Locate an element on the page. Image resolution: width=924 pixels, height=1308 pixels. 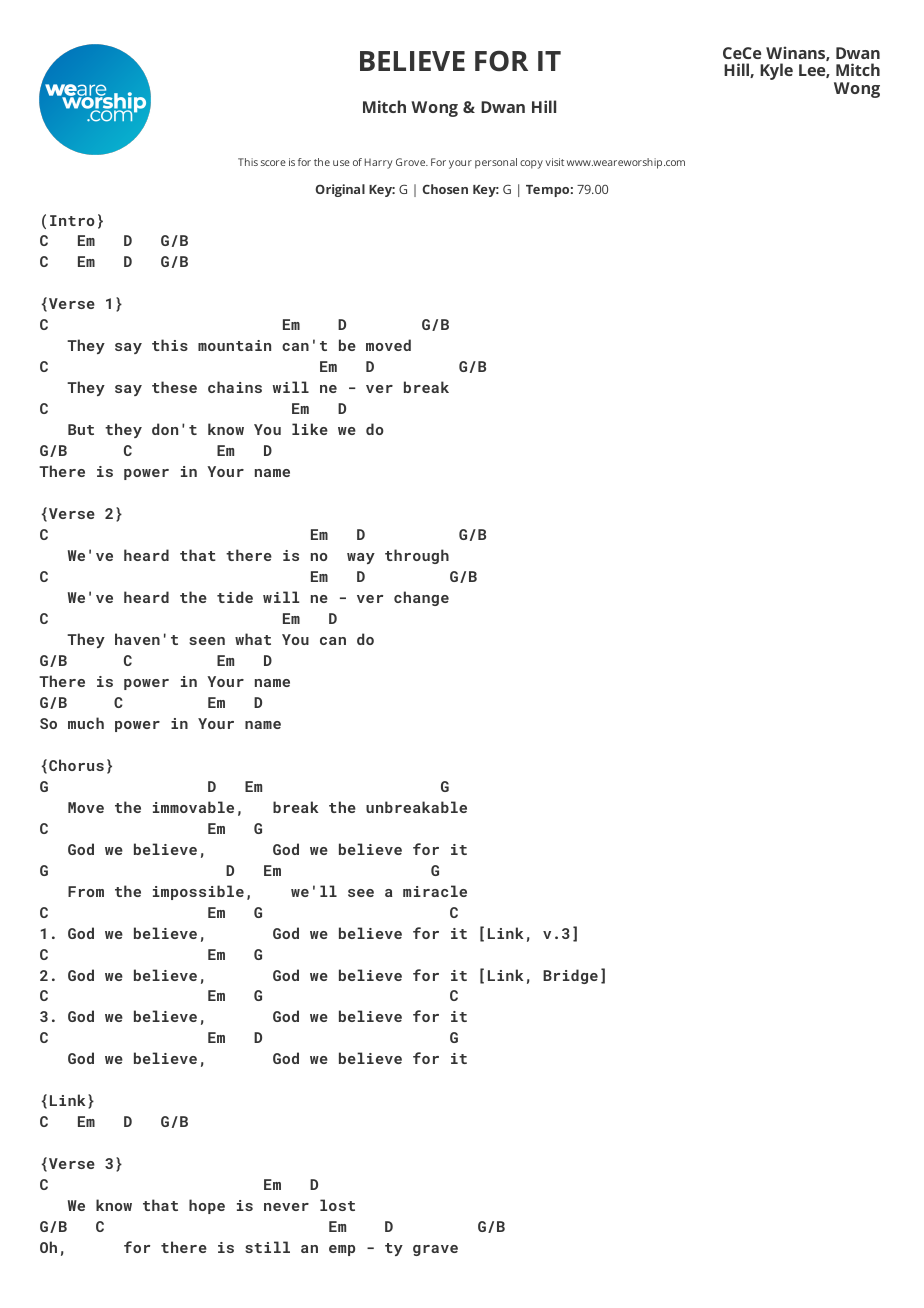
change is located at coordinates (421, 598).
